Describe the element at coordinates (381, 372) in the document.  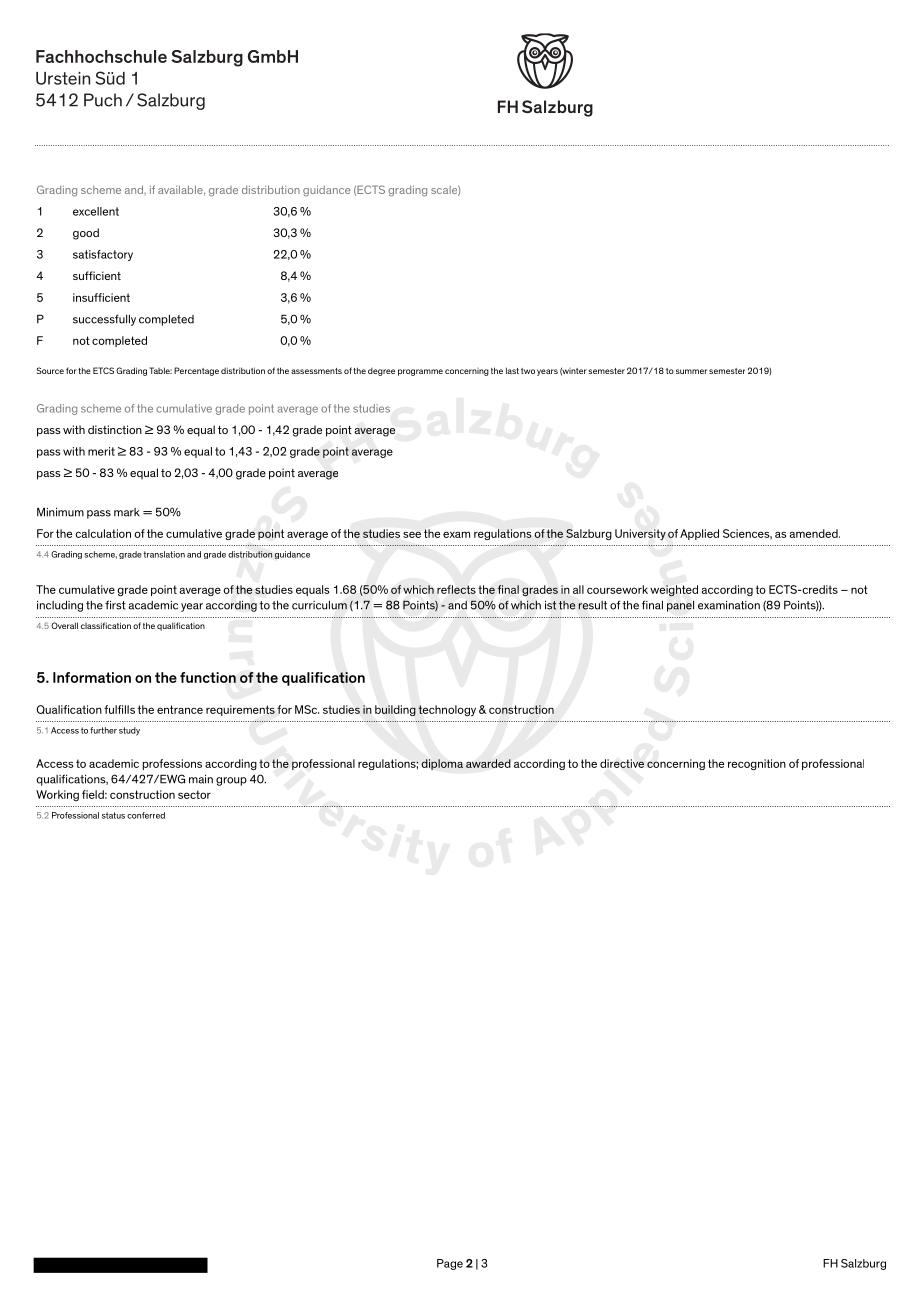
I see `degree` at that location.
